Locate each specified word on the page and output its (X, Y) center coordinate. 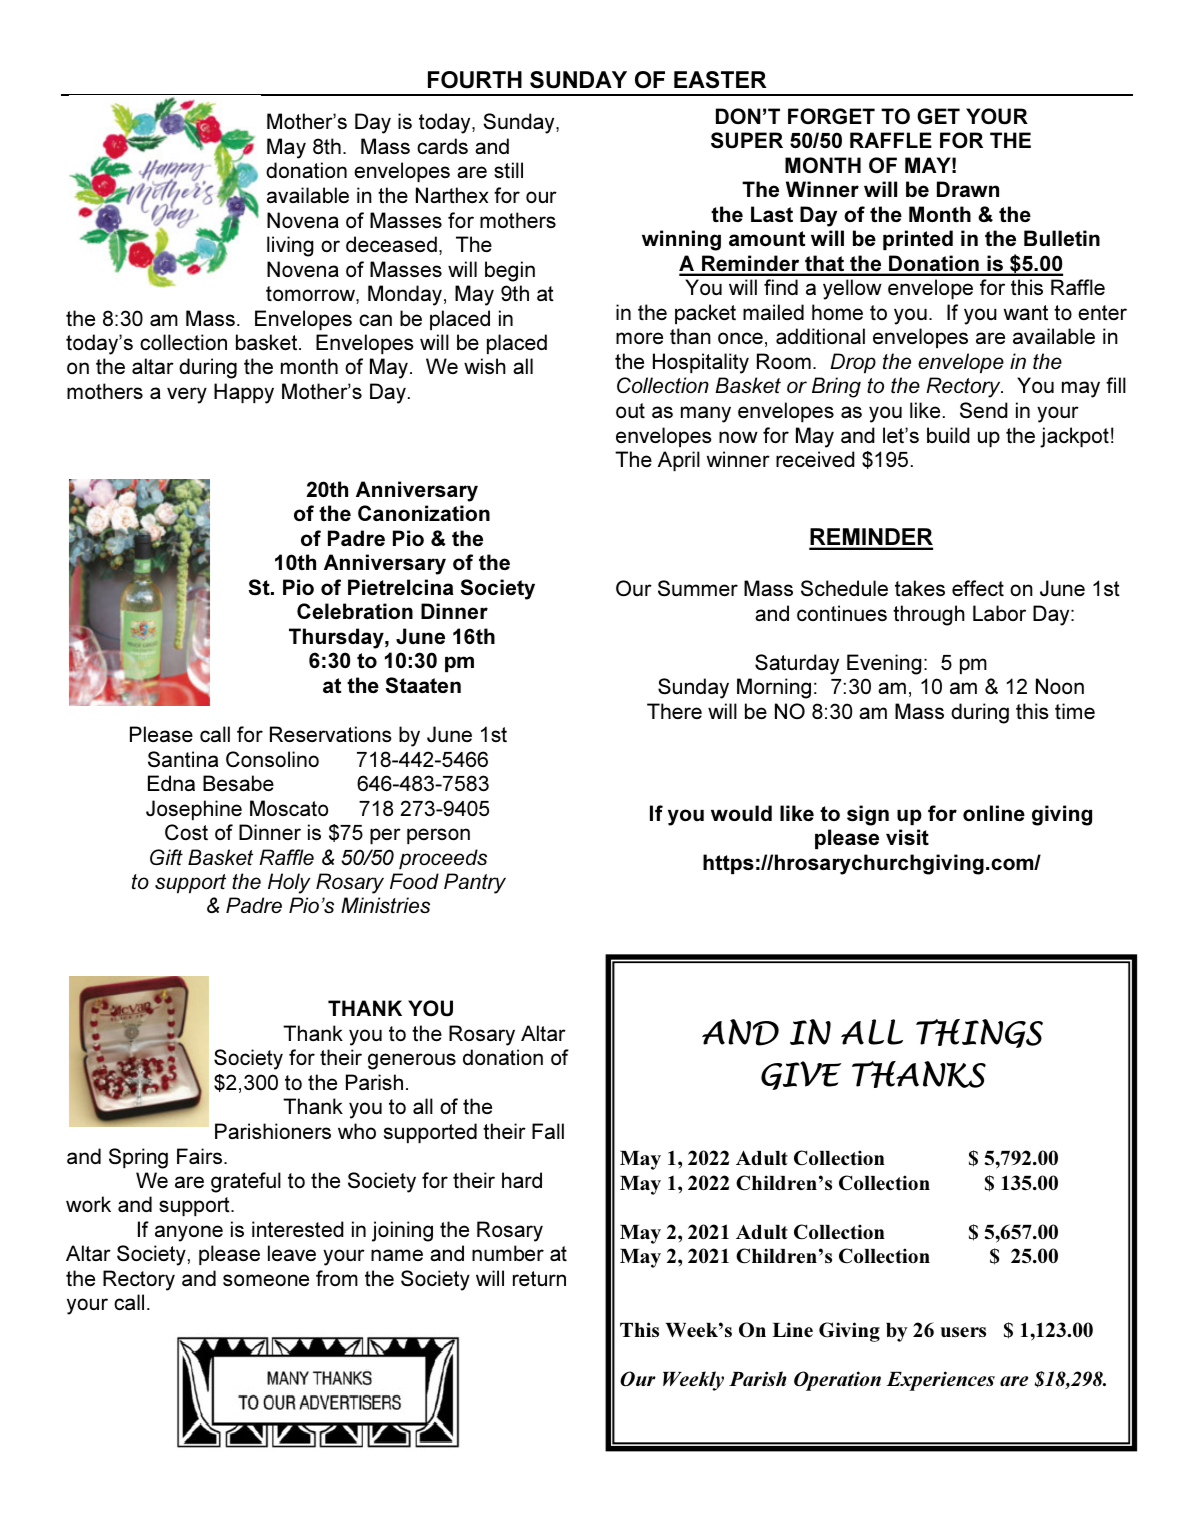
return (539, 1278)
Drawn (968, 189)
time (1075, 711)
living (290, 246)
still (508, 170)
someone (266, 1280)
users (963, 1332)
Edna (171, 783)
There (674, 711)
